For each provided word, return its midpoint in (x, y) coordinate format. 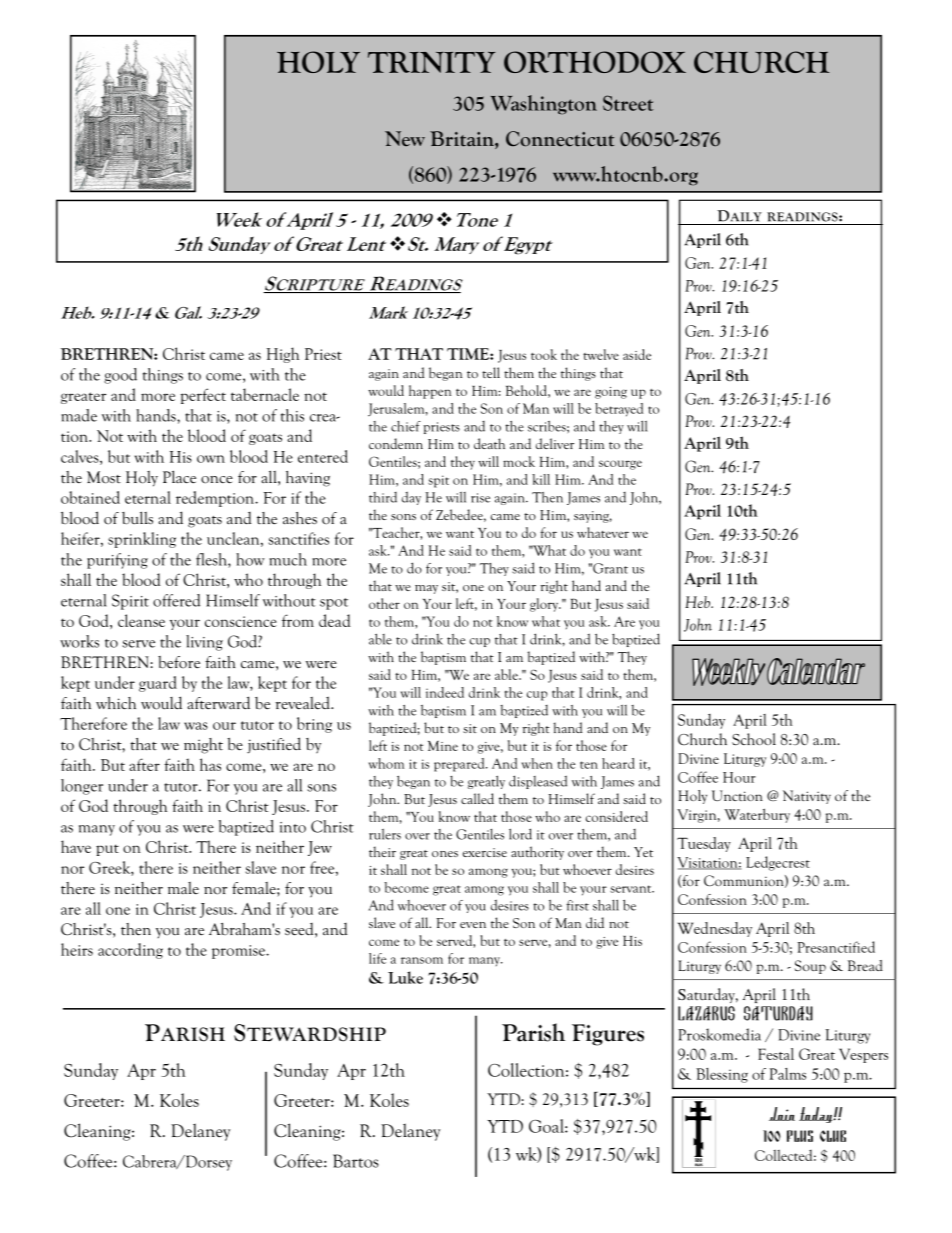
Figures (608, 1035)
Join (782, 1114)
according (130, 951)
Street (628, 103)
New (405, 138)
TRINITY (432, 62)
